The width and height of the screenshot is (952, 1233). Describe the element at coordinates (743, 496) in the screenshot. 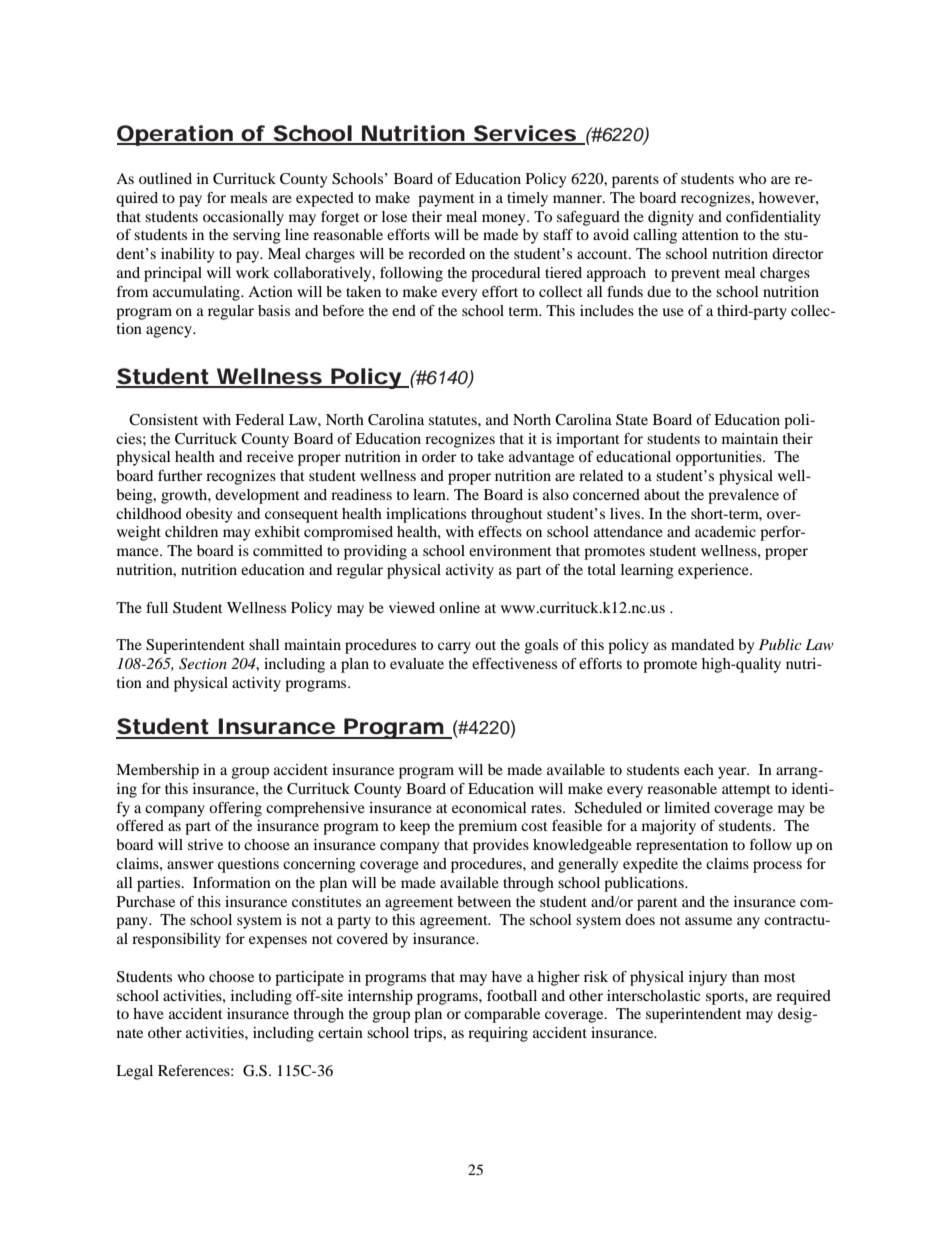

I see `prevalence` at that location.
